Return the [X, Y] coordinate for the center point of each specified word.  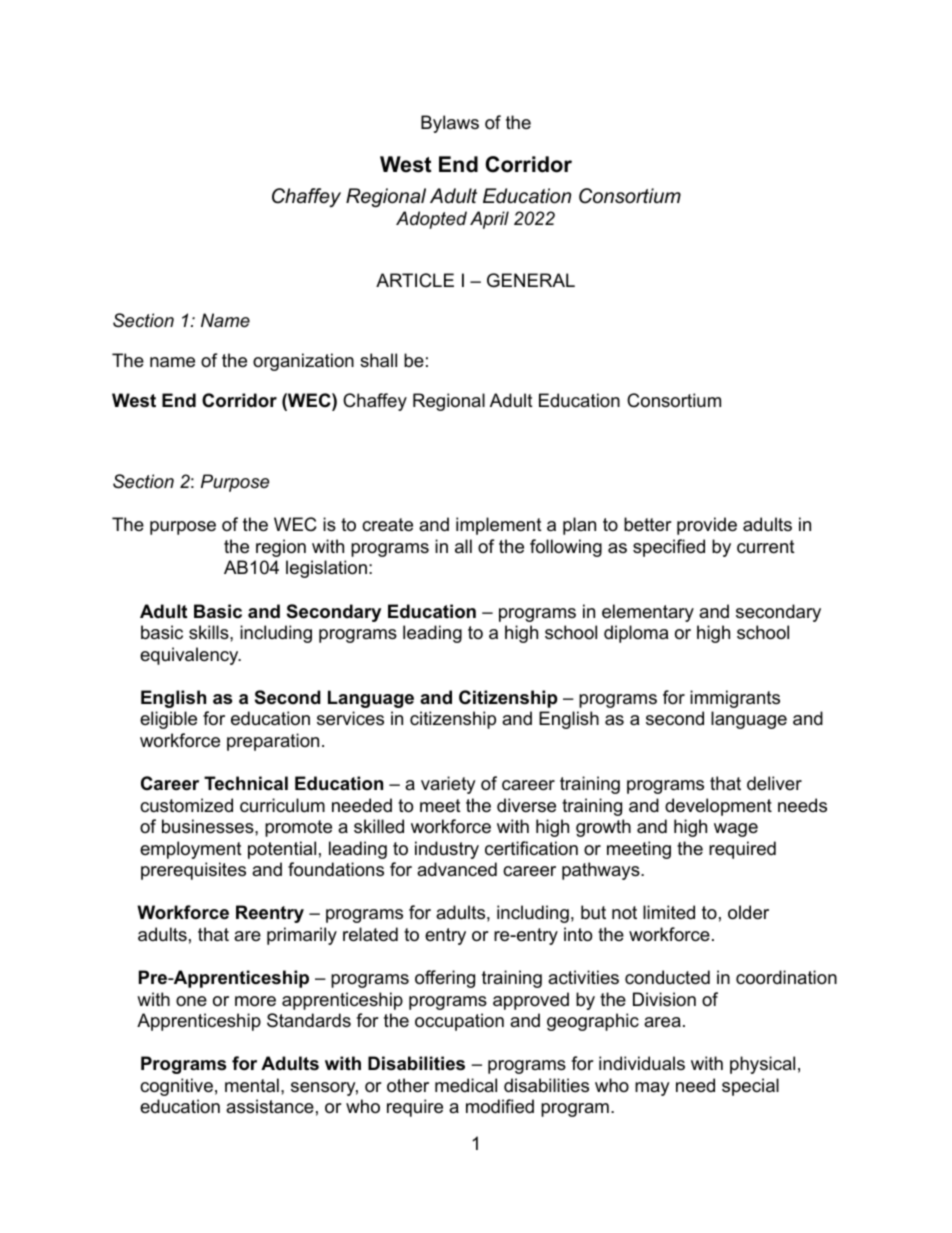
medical [466, 1085]
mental [252, 1085]
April [489, 220]
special [750, 1087]
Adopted [431, 220]
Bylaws [450, 124]
